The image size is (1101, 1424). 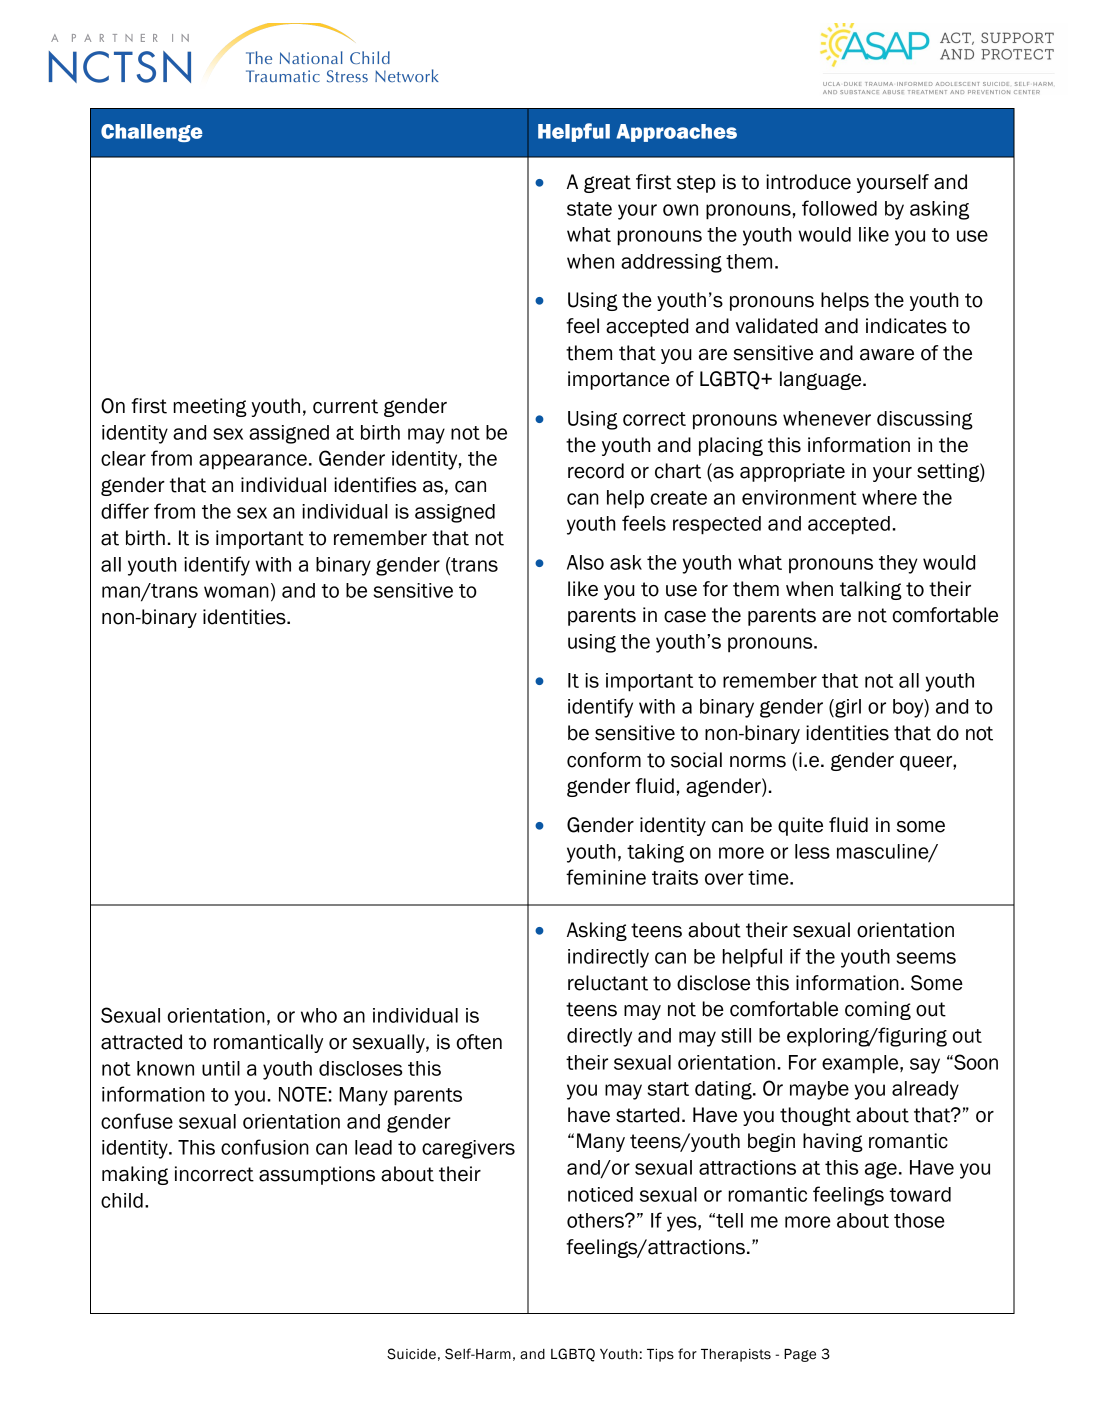 I want to click on followed, so click(x=839, y=208).
